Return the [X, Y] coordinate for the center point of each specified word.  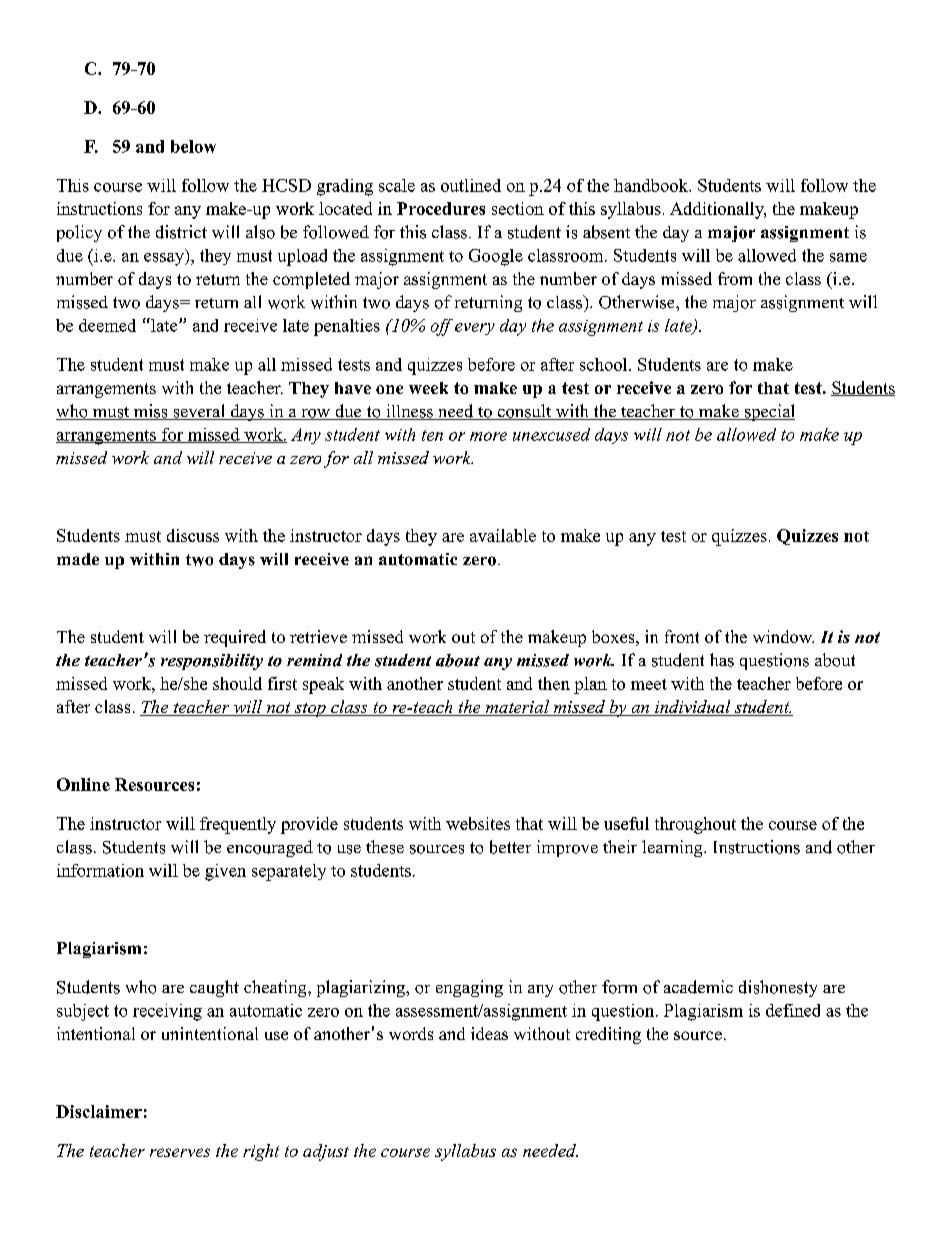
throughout [695, 825]
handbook [652, 185]
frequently [238, 825]
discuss [193, 535]
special [768, 412]
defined [793, 1010]
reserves [180, 1152]
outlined [471, 185]
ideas [489, 1033]
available [503, 535]
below [193, 146]
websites [478, 823]
